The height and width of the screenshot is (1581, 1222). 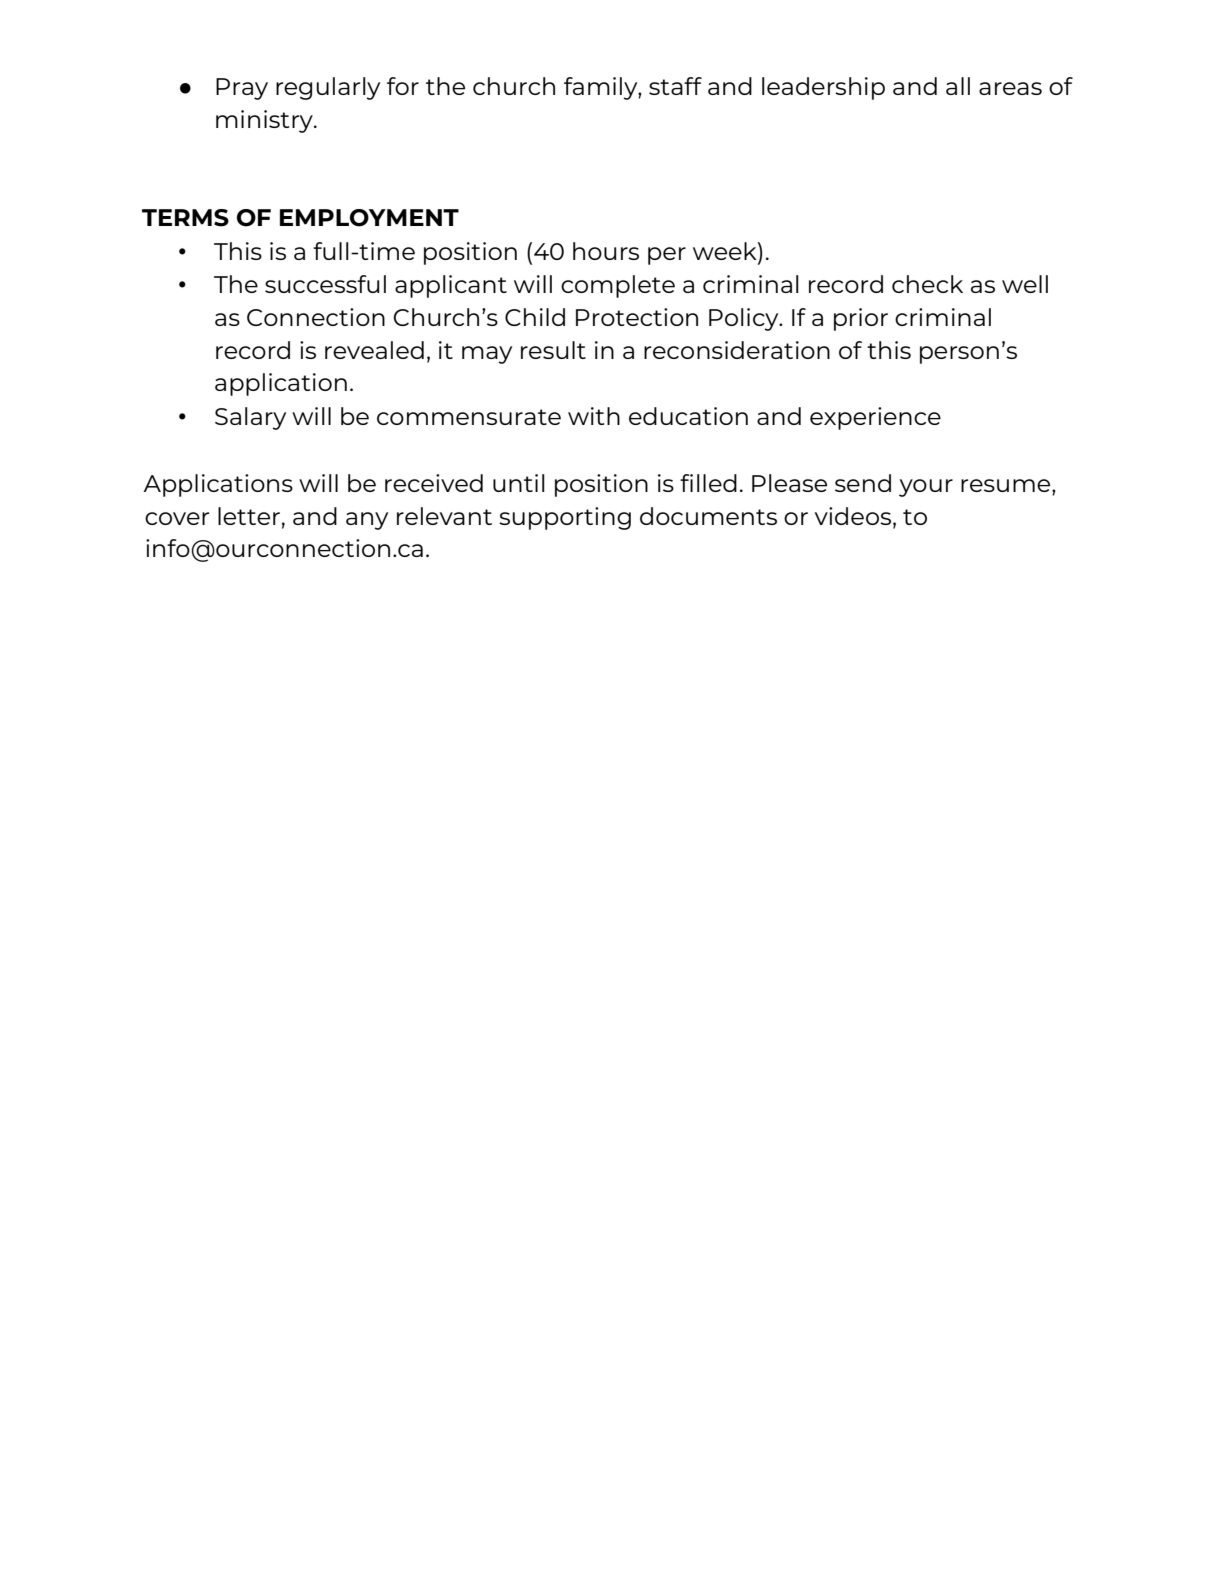 What do you see at coordinates (374, 350) in the screenshot?
I see `revealed` at bounding box center [374, 350].
